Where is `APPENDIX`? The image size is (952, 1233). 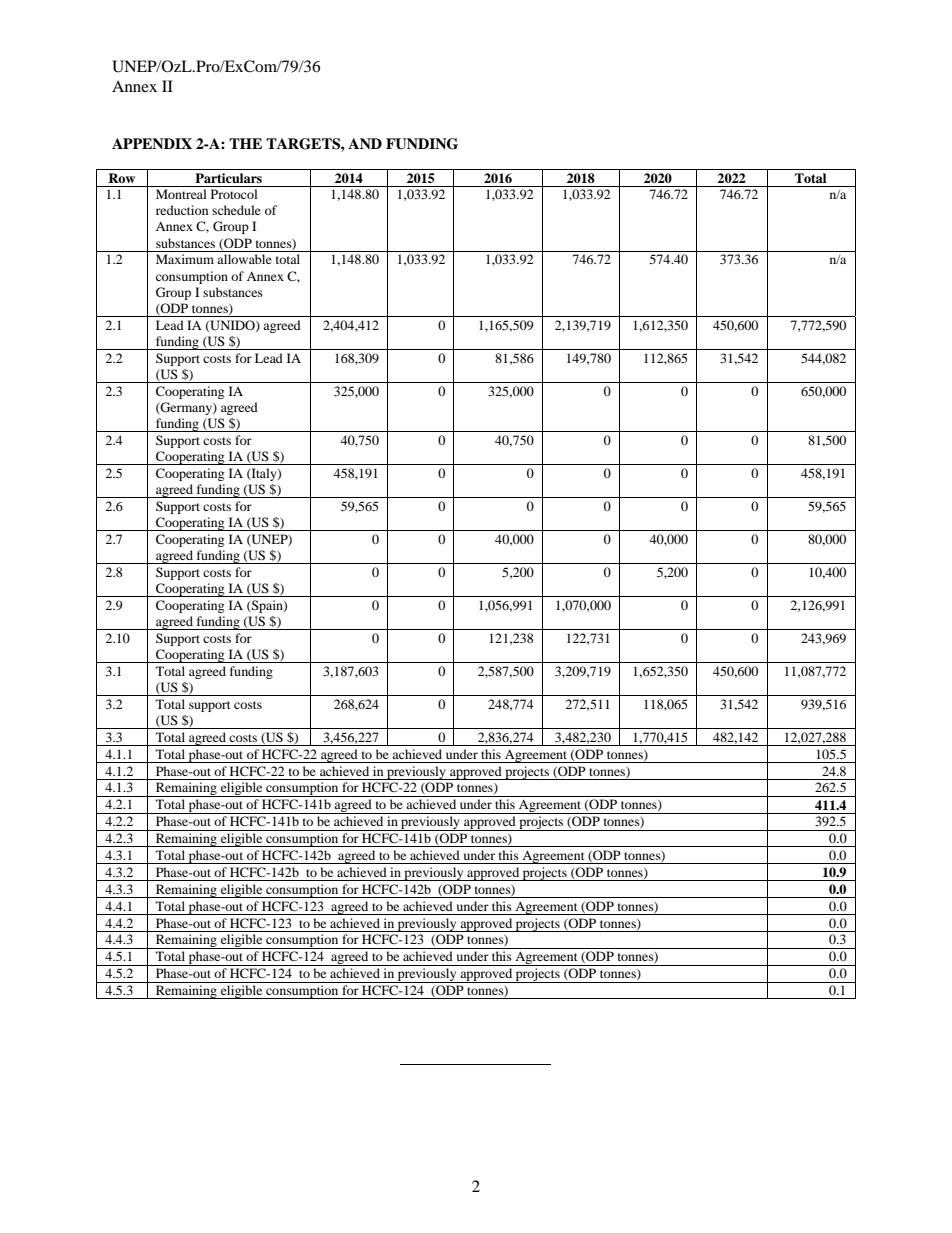 APPENDIX is located at coordinates (152, 143).
